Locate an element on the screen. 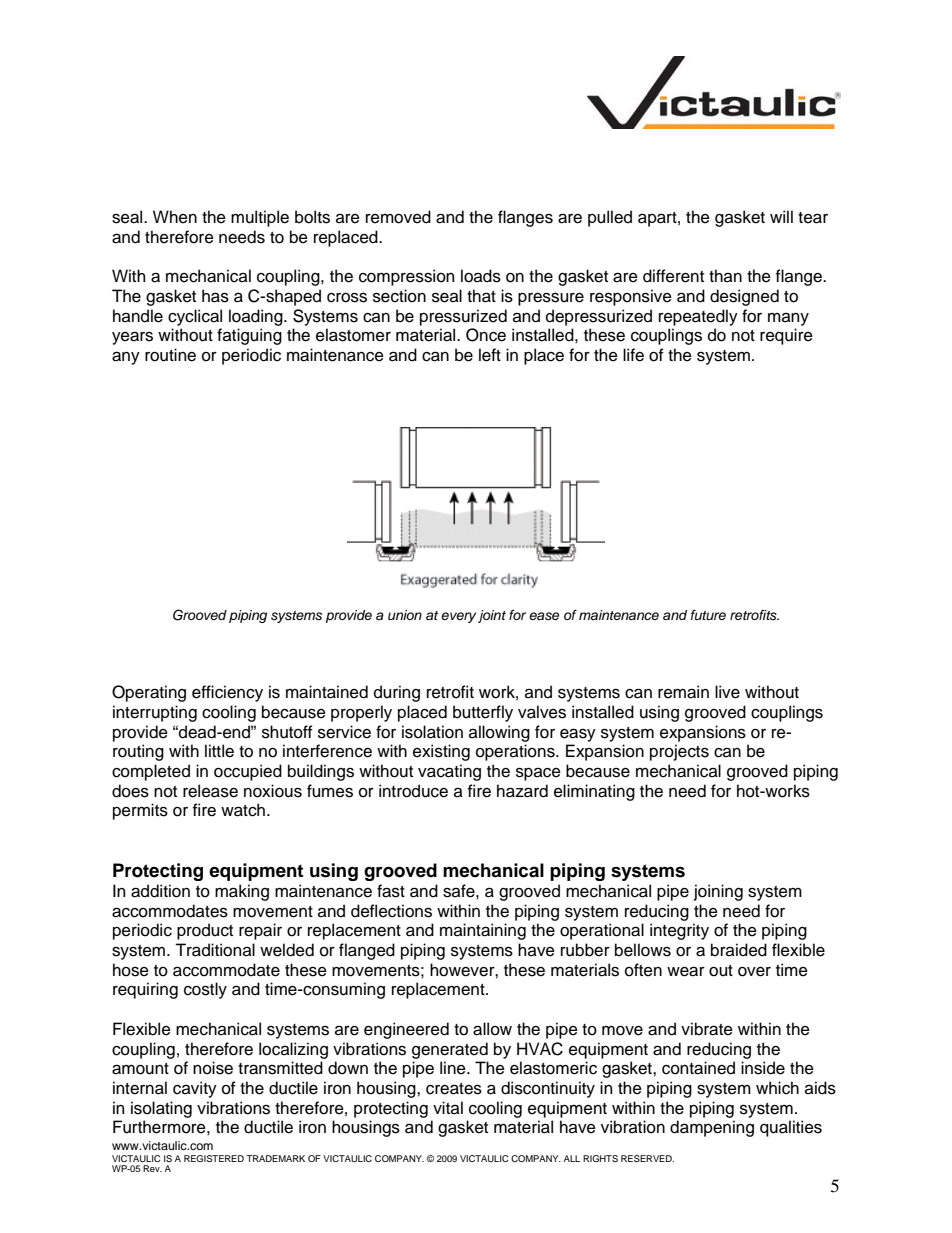 The width and height of the screenshot is (952, 1233). than is located at coordinates (725, 276).
